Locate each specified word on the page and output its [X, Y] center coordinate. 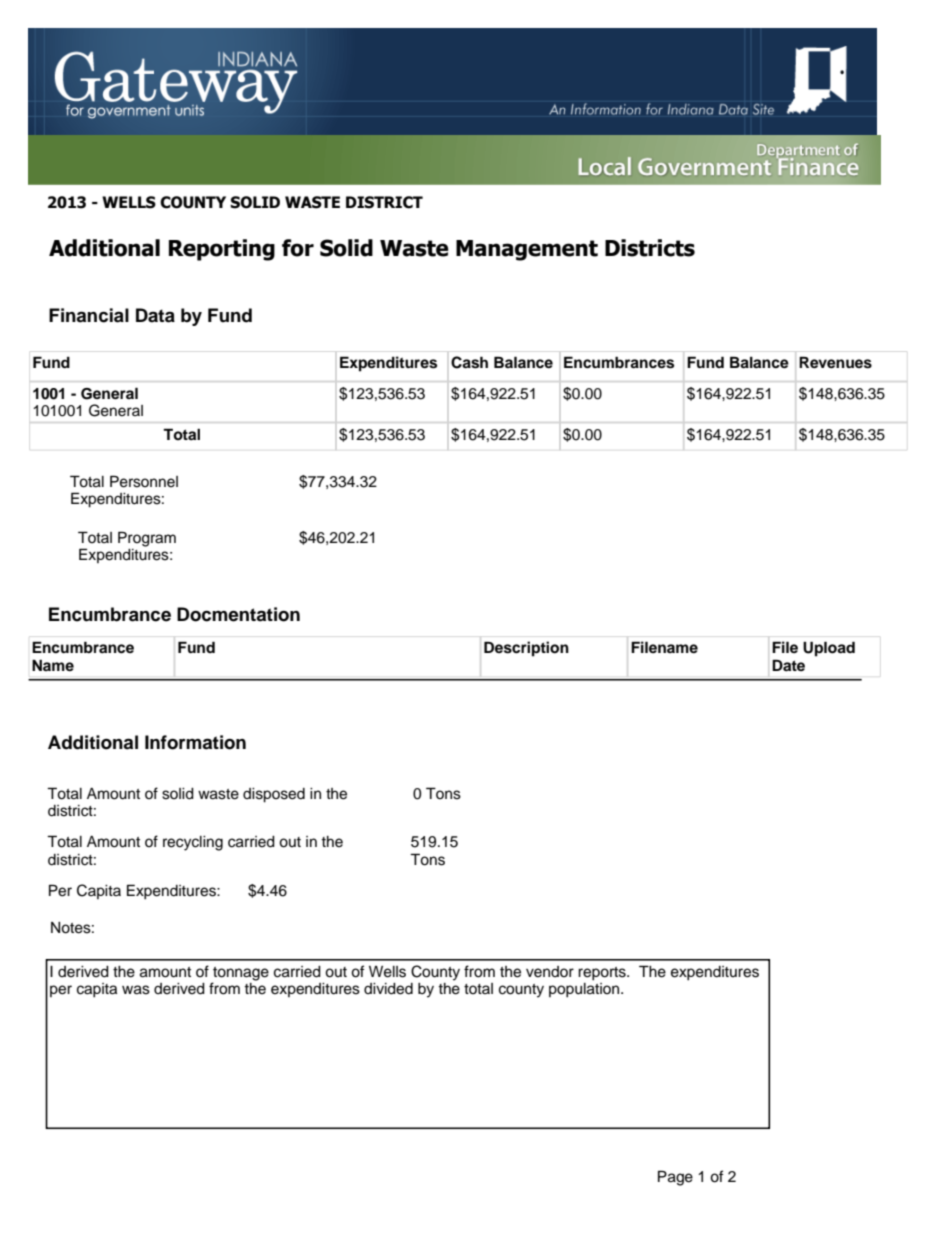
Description [526, 649]
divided [388, 989]
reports [603, 974]
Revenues [835, 362]
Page [675, 1178]
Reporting [222, 250]
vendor [550, 972]
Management [527, 250]
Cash [469, 362]
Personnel [144, 481]
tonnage [240, 975]
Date [788, 665]
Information [195, 742]
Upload [829, 649]
